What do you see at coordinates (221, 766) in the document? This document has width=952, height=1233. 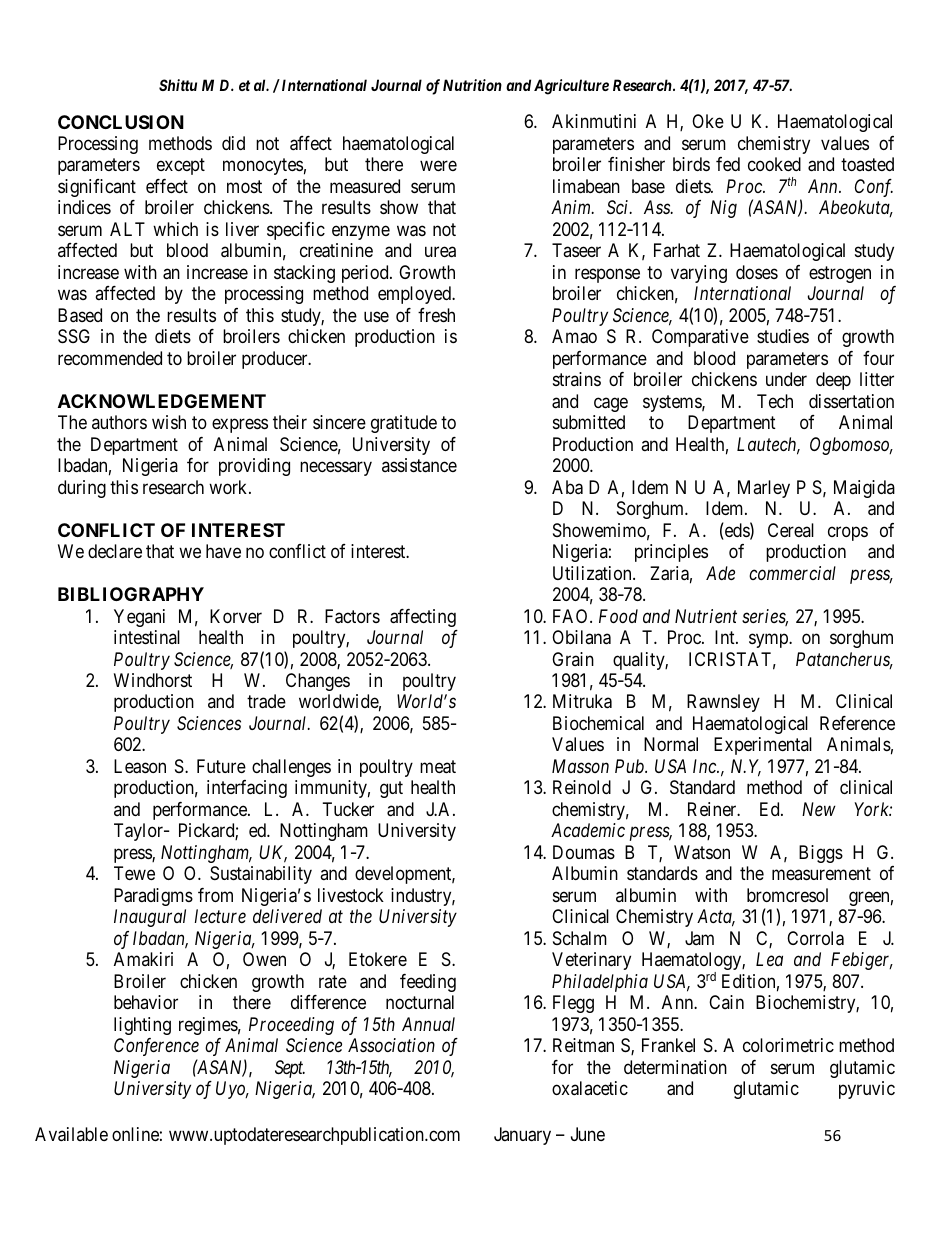 I see `Future` at bounding box center [221, 766].
